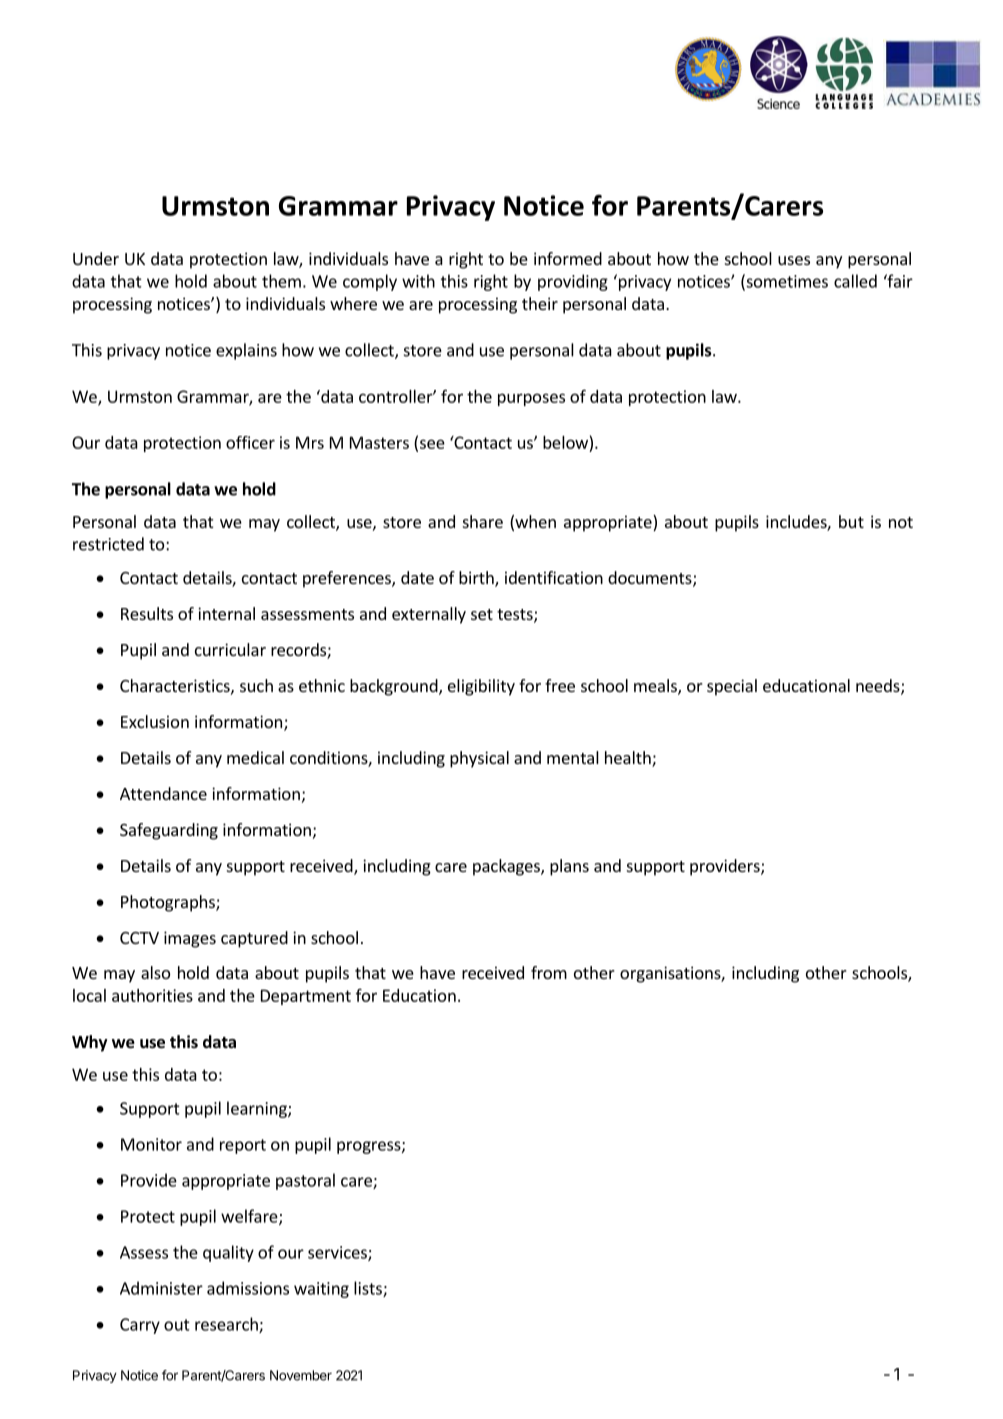 The width and height of the page is (1003, 1419). What do you see at coordinates (794, 260) in the page?
I see `uses` at bounding box center [794, 260].
